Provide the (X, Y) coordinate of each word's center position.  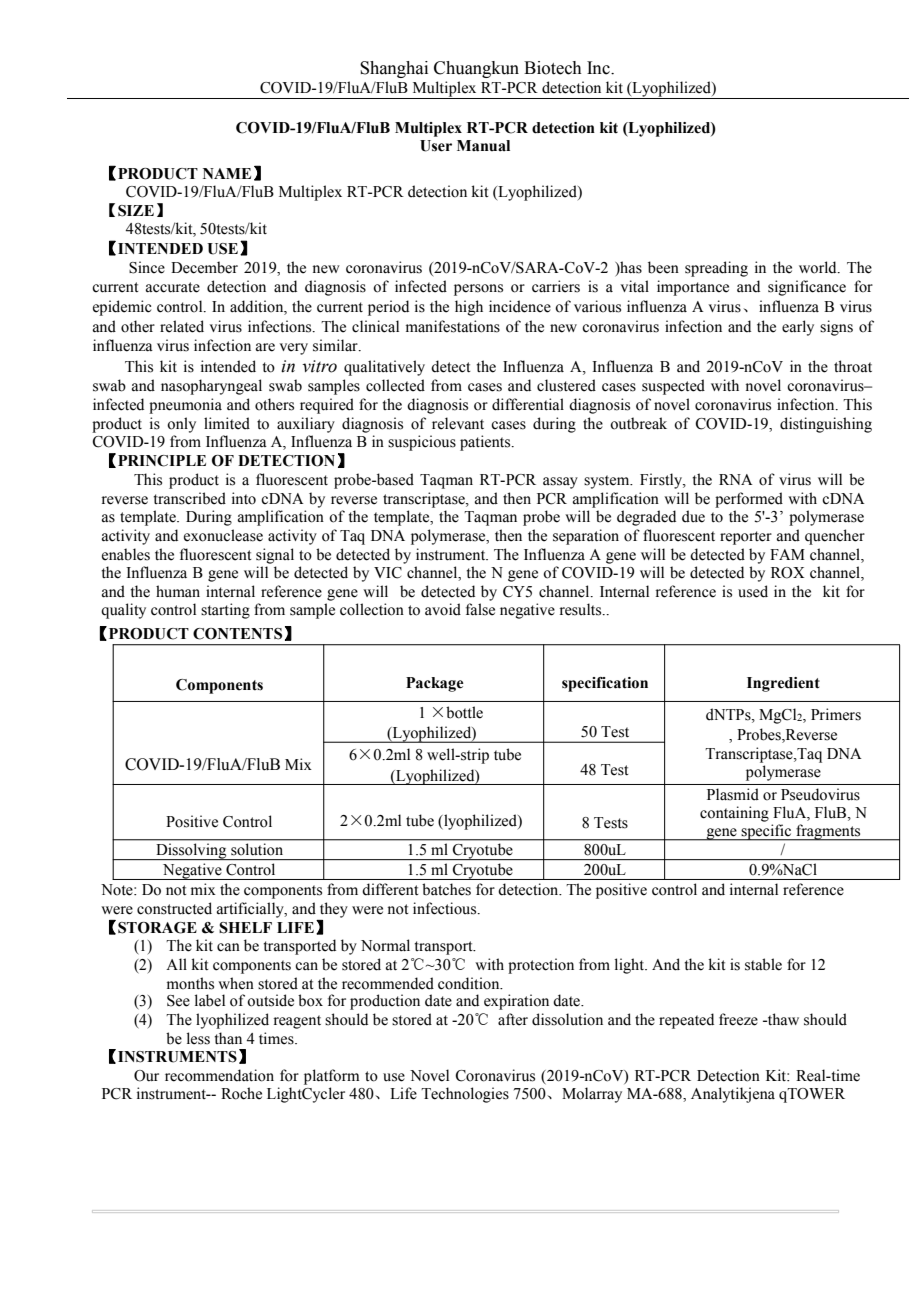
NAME (227, 173)
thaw (782, 1019)
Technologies (465, 1095)
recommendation (219, 1075)
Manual (483, 146)
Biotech (553, 68)
